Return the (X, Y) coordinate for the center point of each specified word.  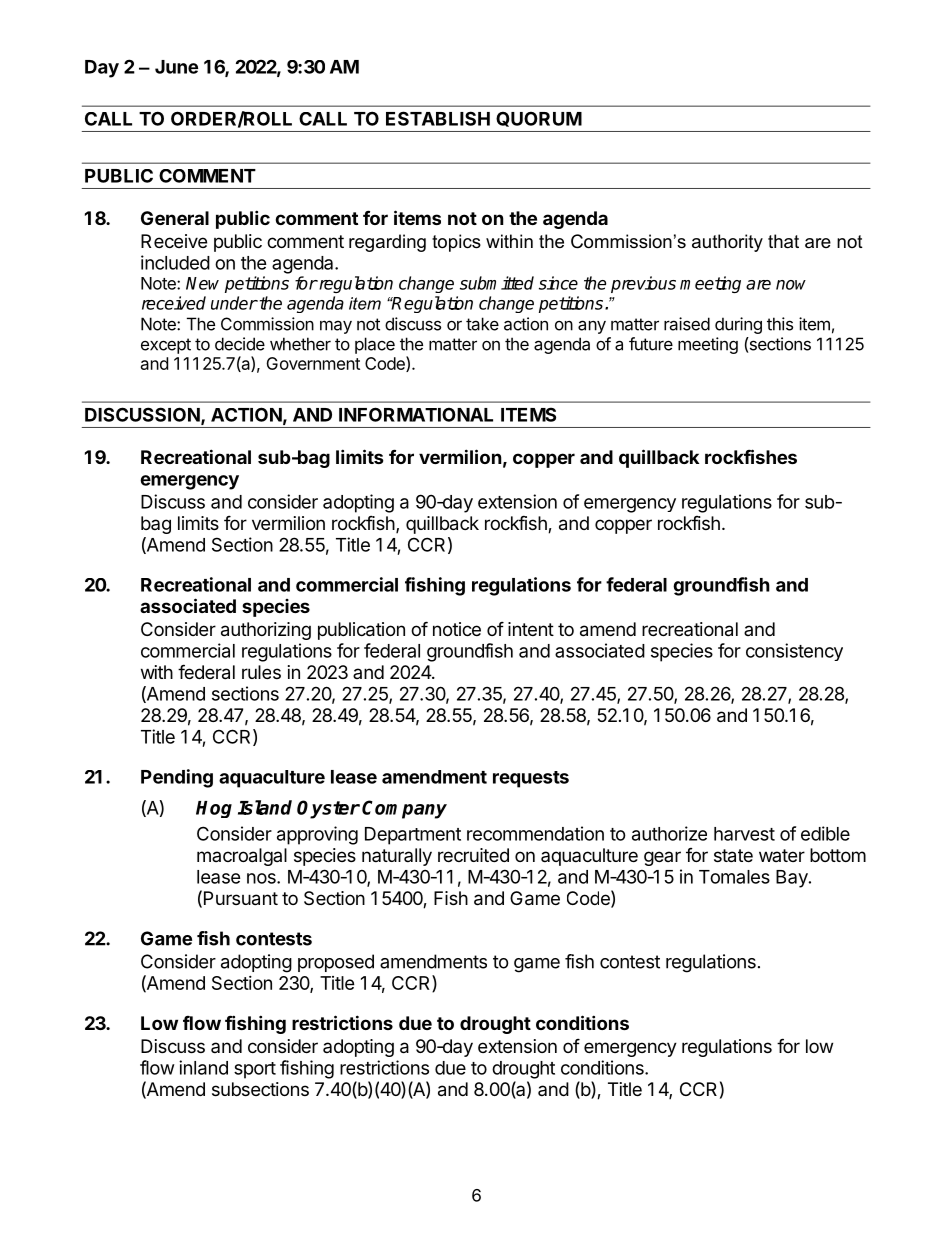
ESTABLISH (438, 118)
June (176, 67)
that (783, 241)
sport (255, 1070)
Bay (793, 879)
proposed (336, 963)
